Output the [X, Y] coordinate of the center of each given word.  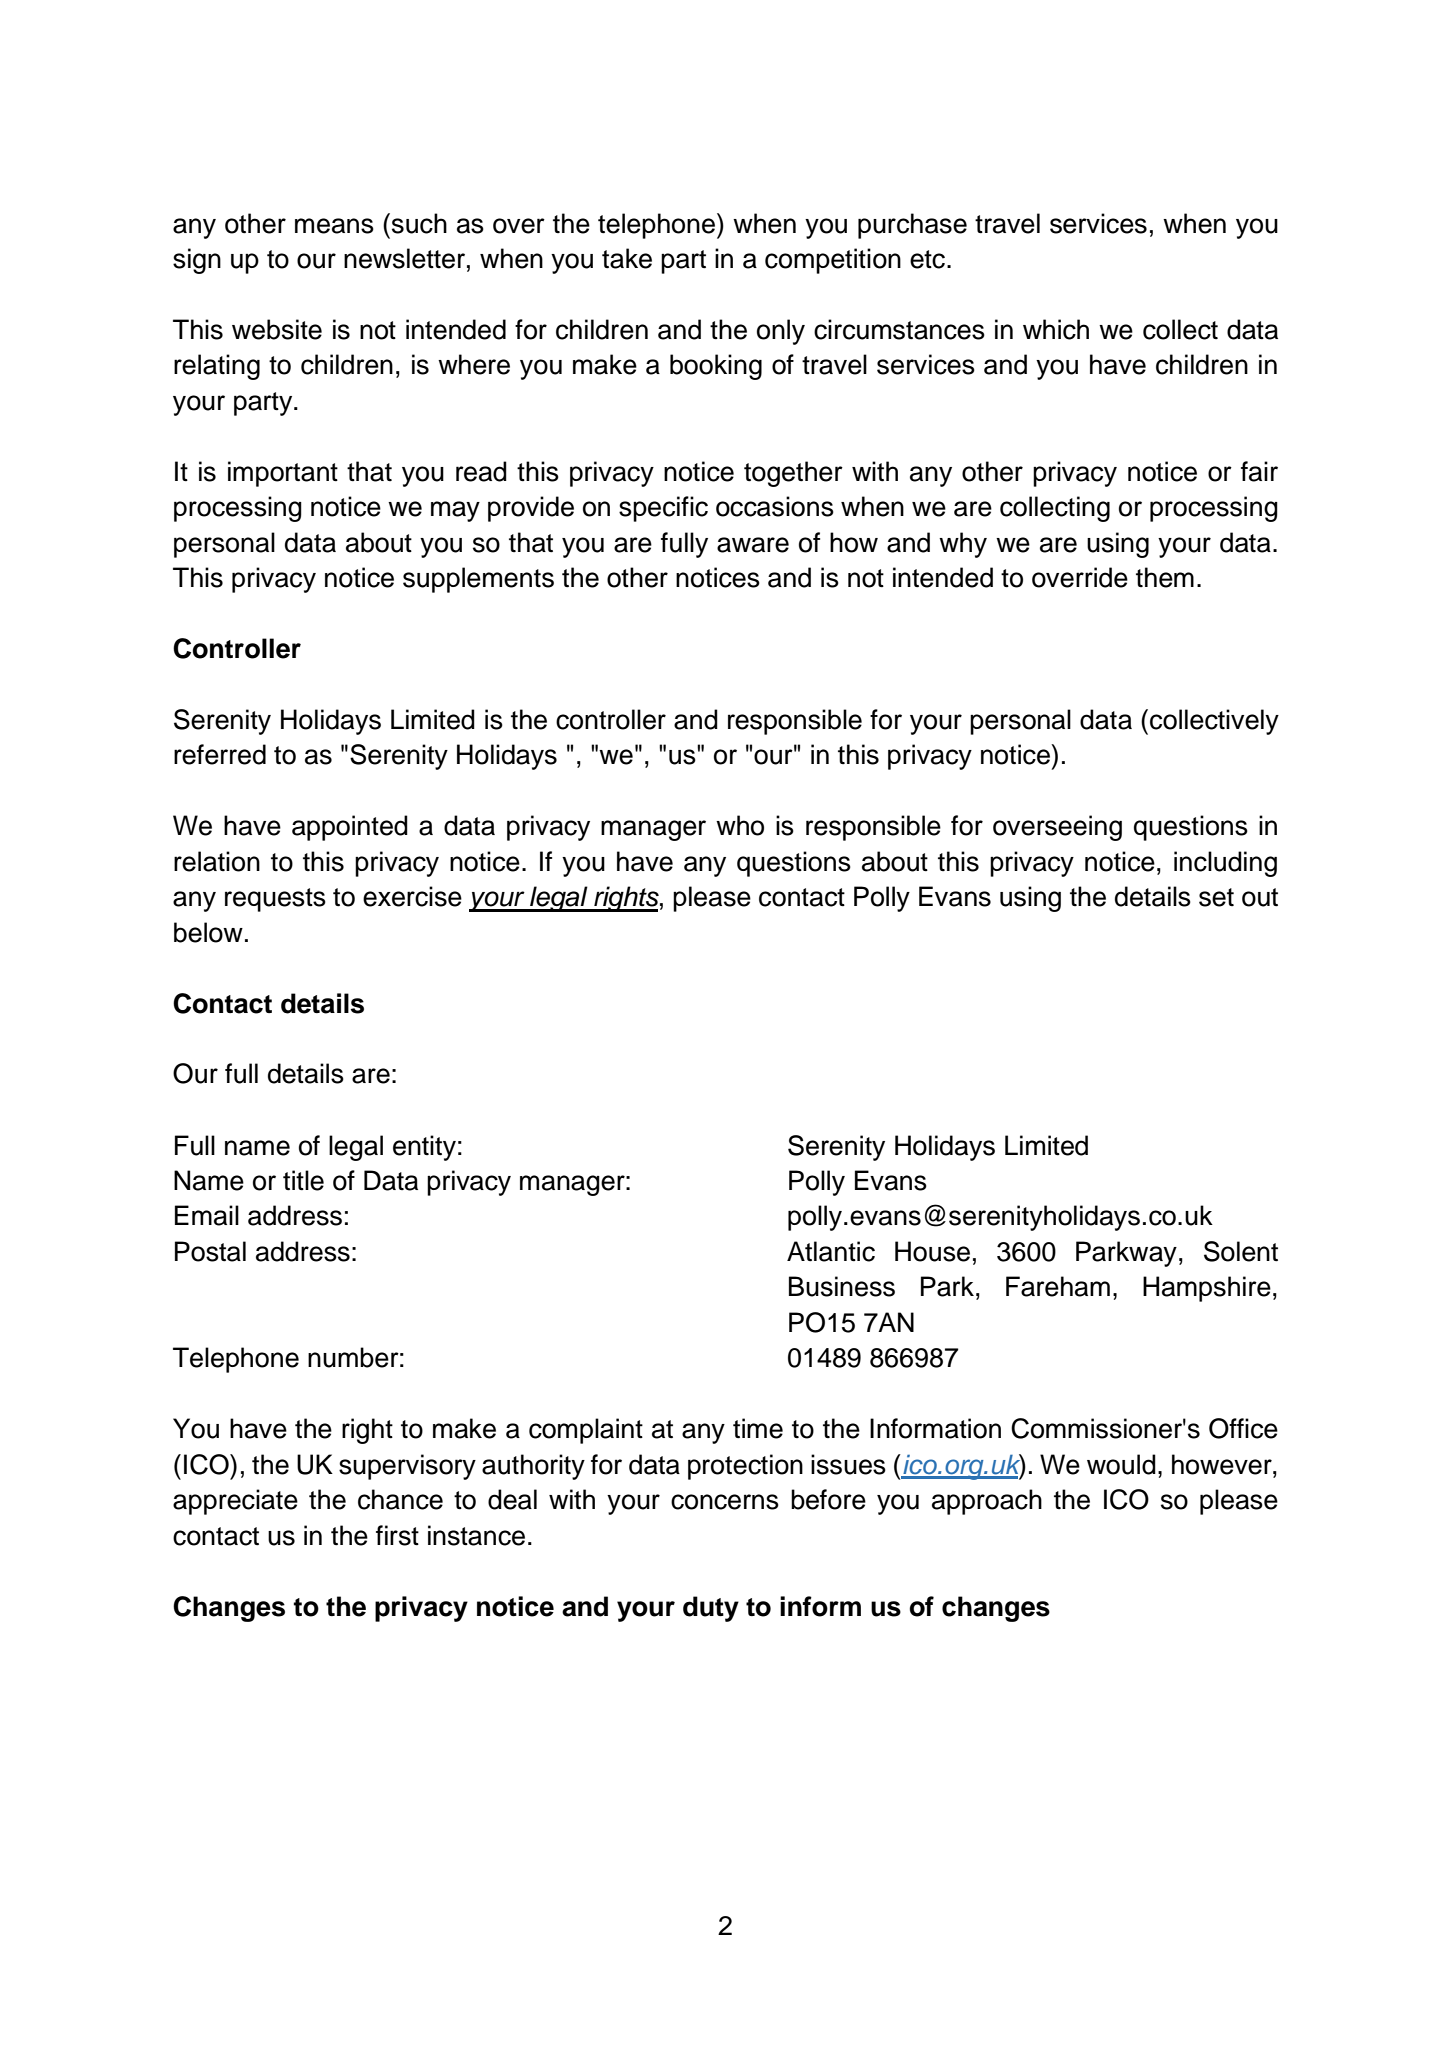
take [627, 258]
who [740, 825]
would [1121, 1464]
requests [275, 900]
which [1056, 329]
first [397, 1535]
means [334, 226]
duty [711, 1609]
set [1216, 897]
